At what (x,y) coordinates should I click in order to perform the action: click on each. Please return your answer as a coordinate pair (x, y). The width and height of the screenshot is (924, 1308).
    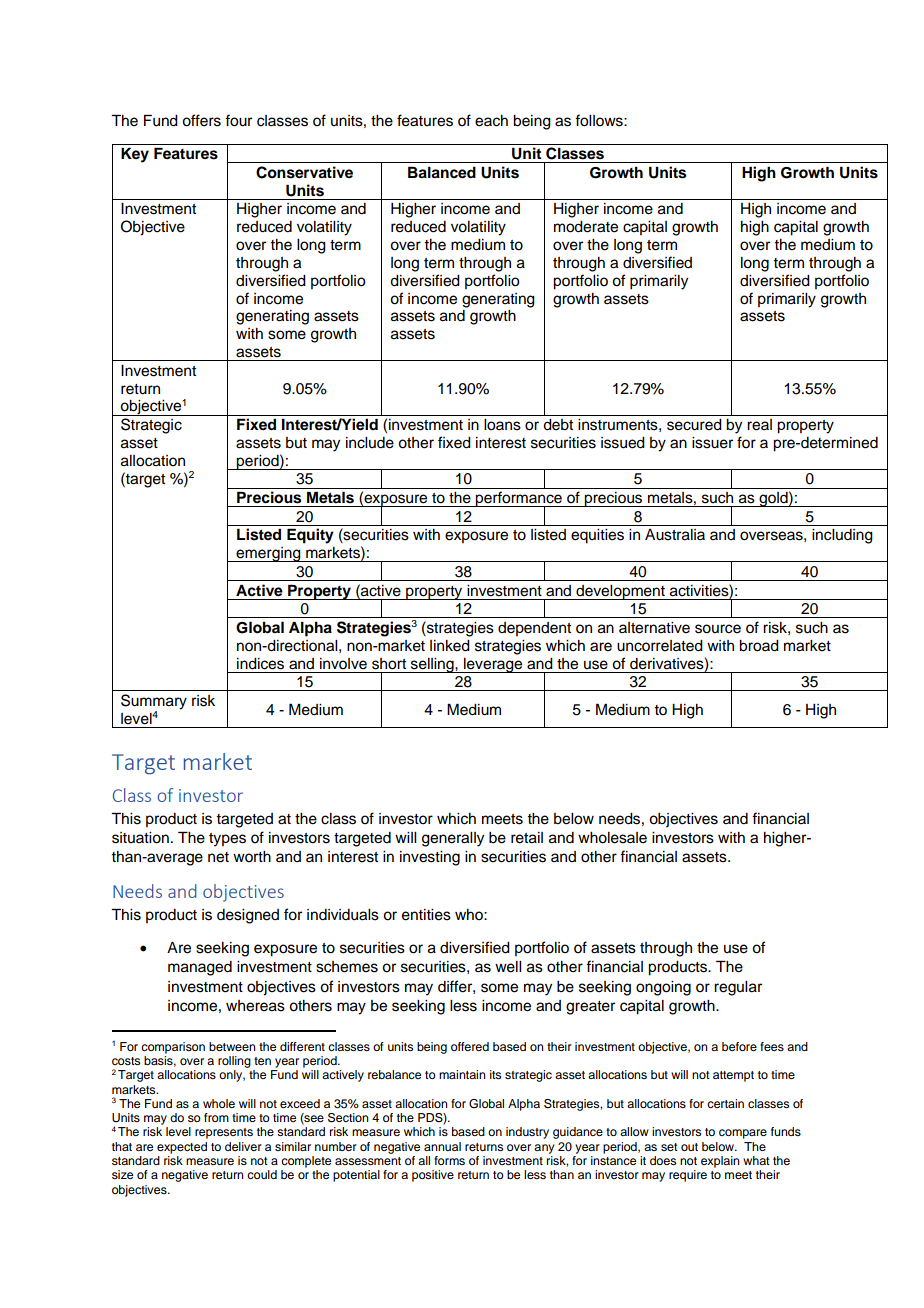
    Looking at the image, I should click on (491, 121).
